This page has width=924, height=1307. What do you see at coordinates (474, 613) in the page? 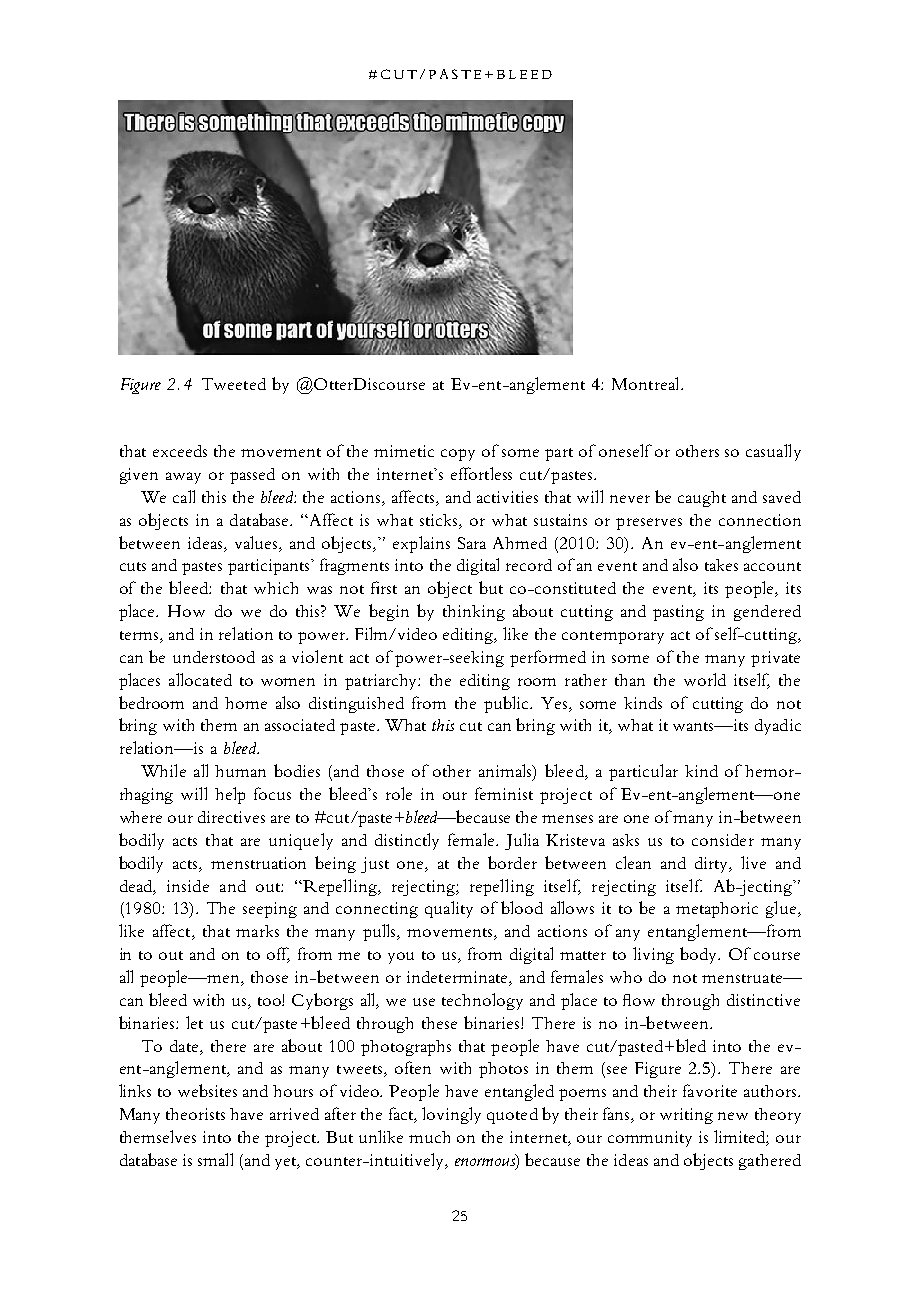
I see `thinking` at bounding box center [474, 613].
